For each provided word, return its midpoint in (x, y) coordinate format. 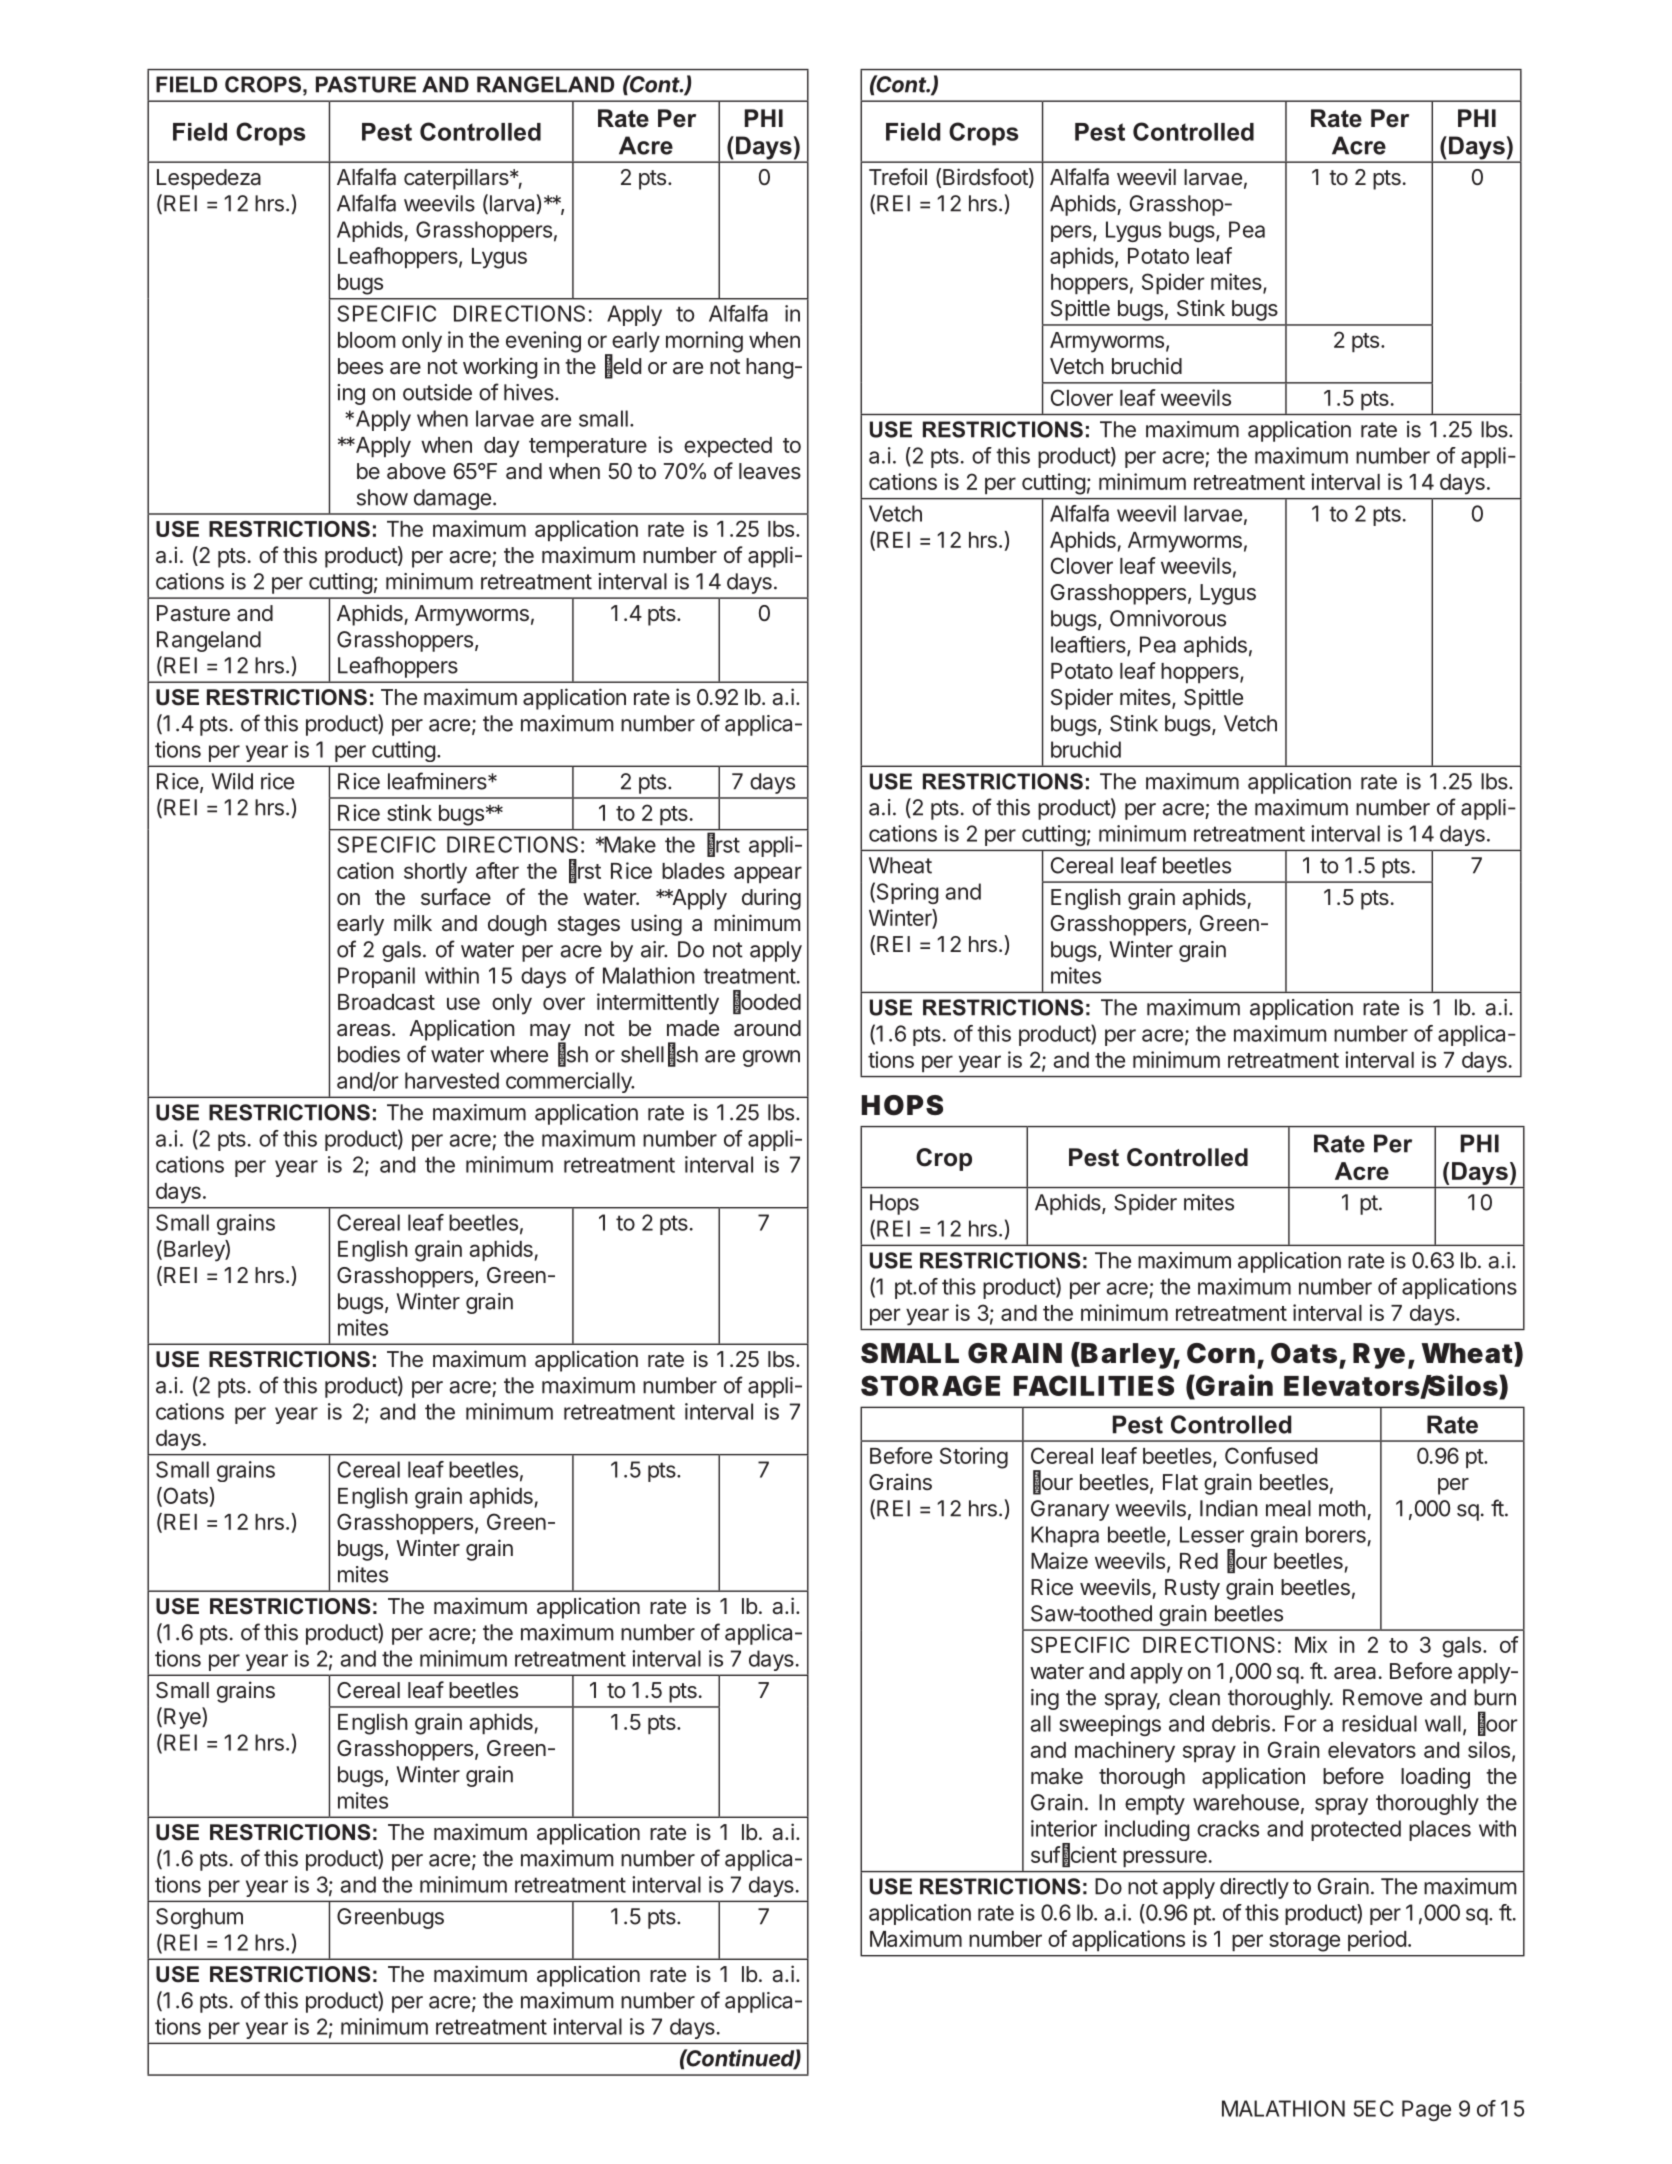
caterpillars (457, 179)
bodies (369, 1054)
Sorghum (199, 1918)
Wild (232, 781)
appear (768, 874)
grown (771, 1058)
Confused (1271, 1455)
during (771, 899)
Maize (1059, 1560)
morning (704, 342)
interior (1064, 1828)
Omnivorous (1168, 618)
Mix (1311, 1644)
